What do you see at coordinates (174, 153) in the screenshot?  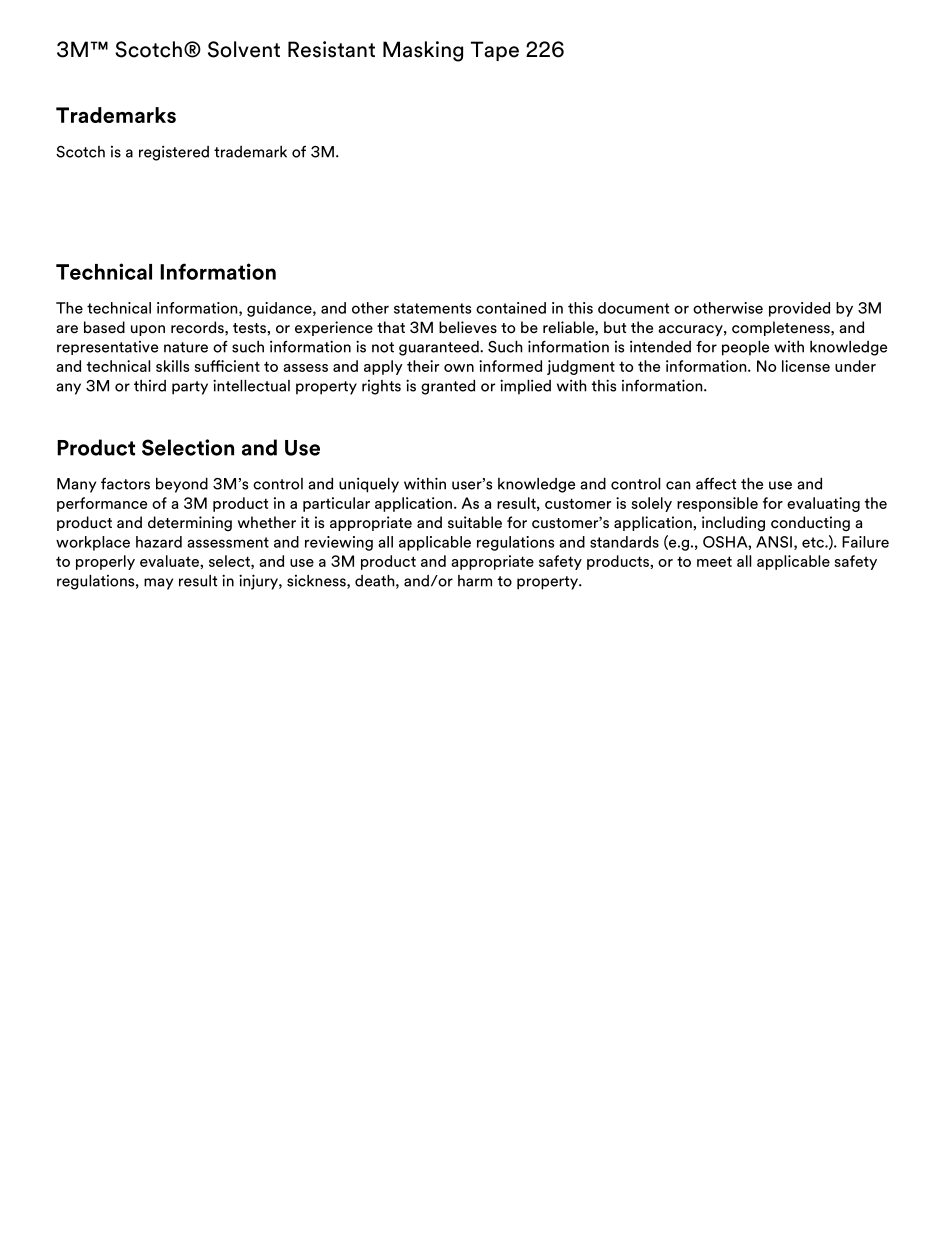 I see `registered` at bounding box center [174, 153].
